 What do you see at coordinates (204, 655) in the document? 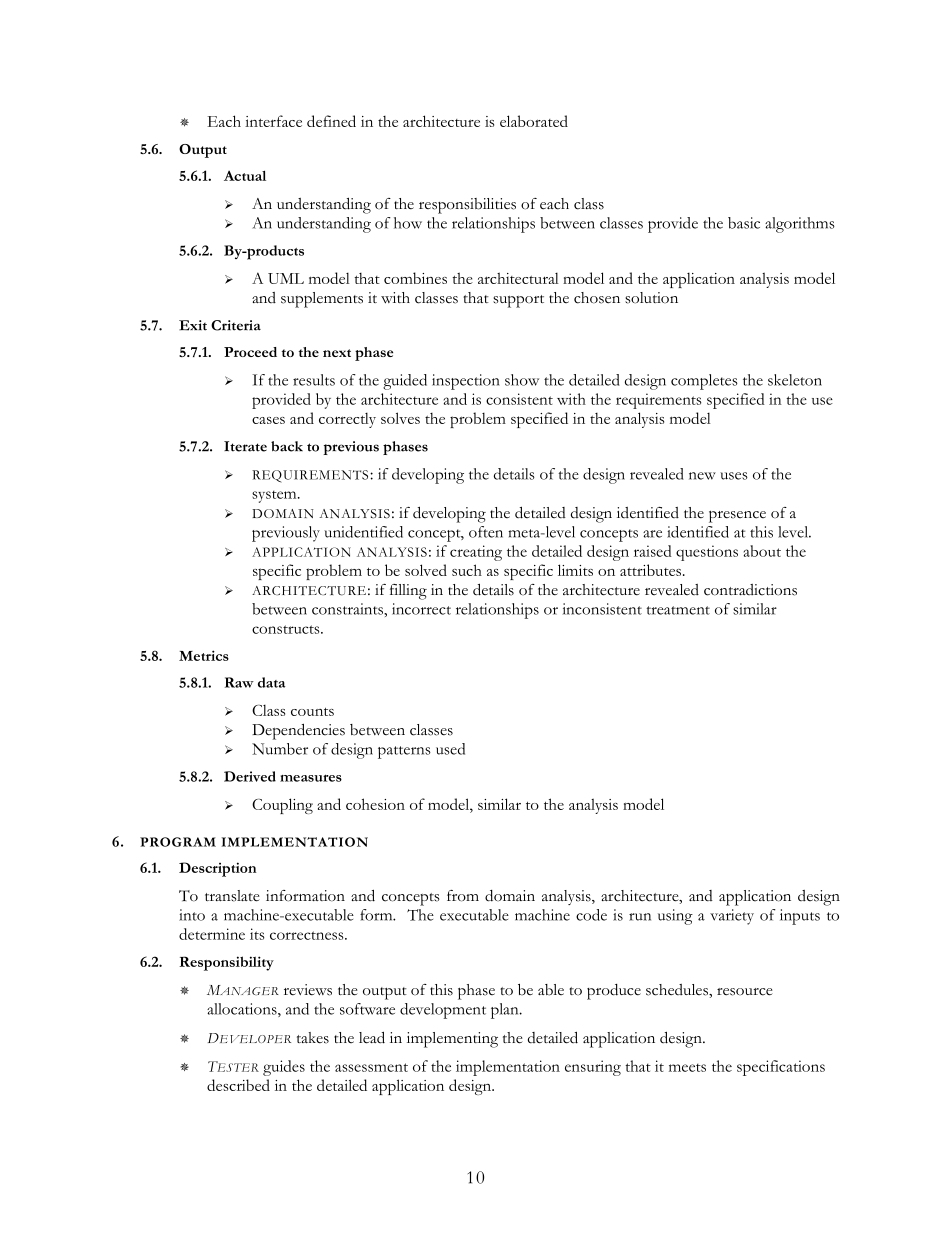
I see `Metrics` at bounding box center [204, 655].
